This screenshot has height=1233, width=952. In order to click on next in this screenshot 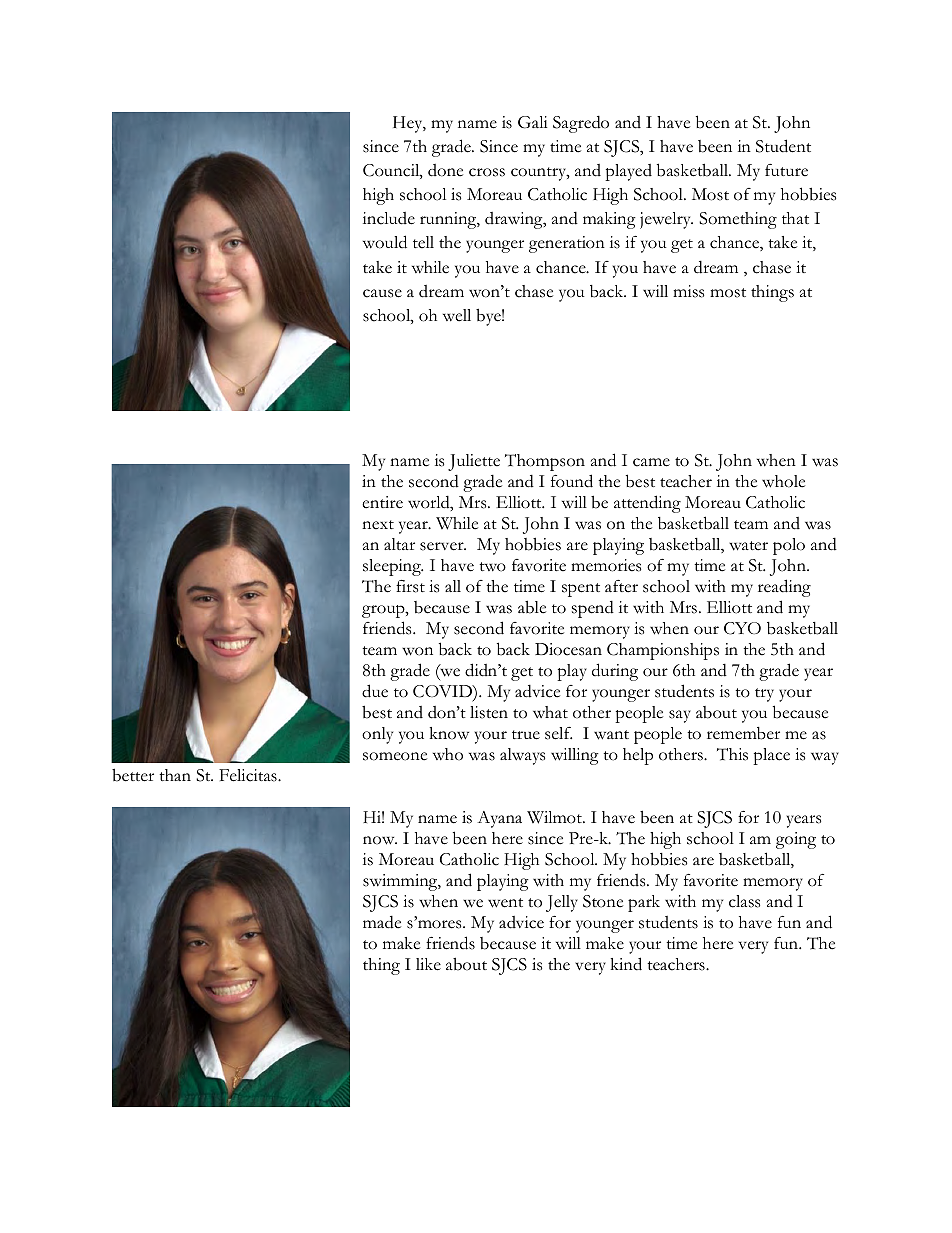, I will do `click(378, 525)`.
